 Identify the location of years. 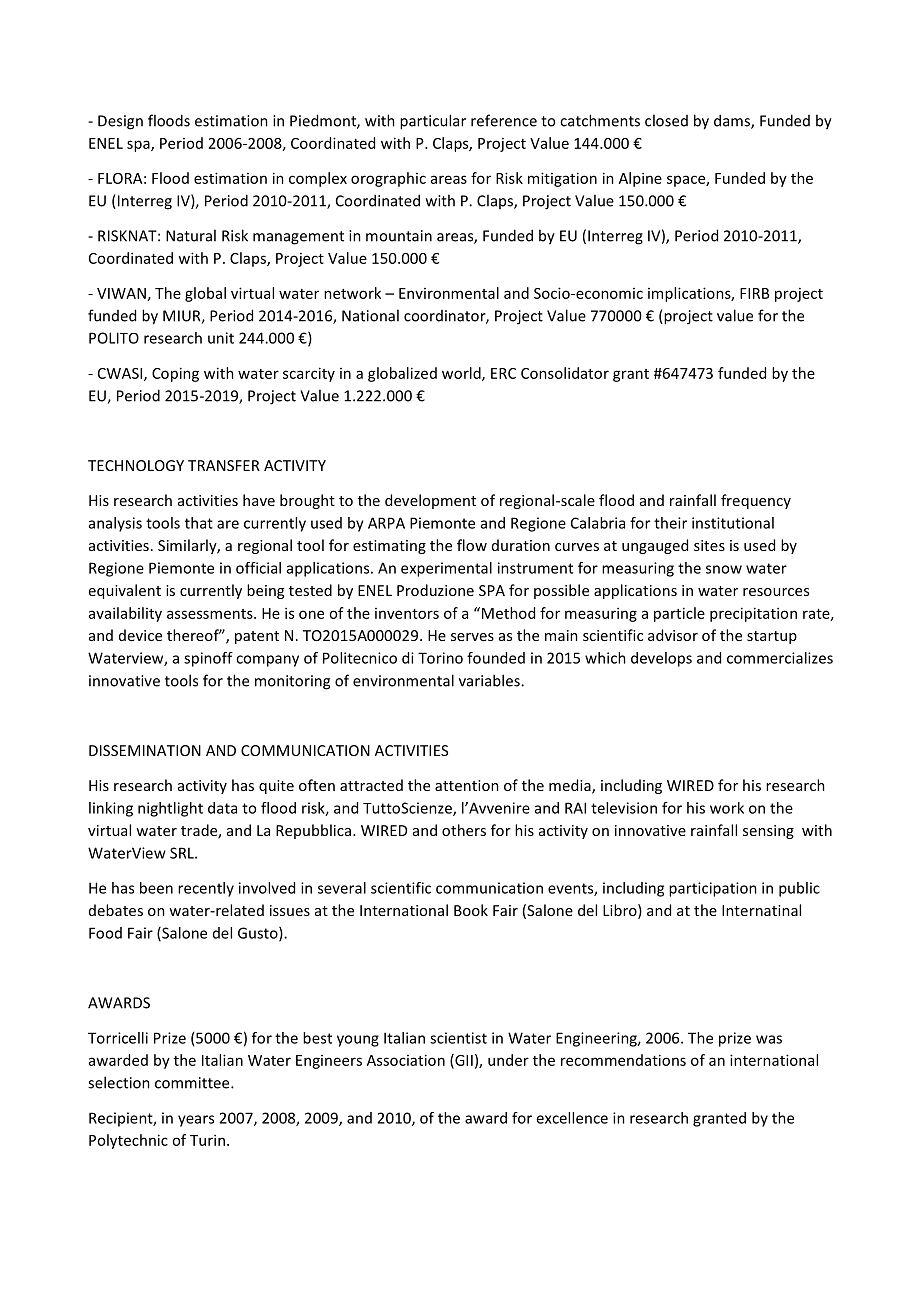
(196, 1121).
